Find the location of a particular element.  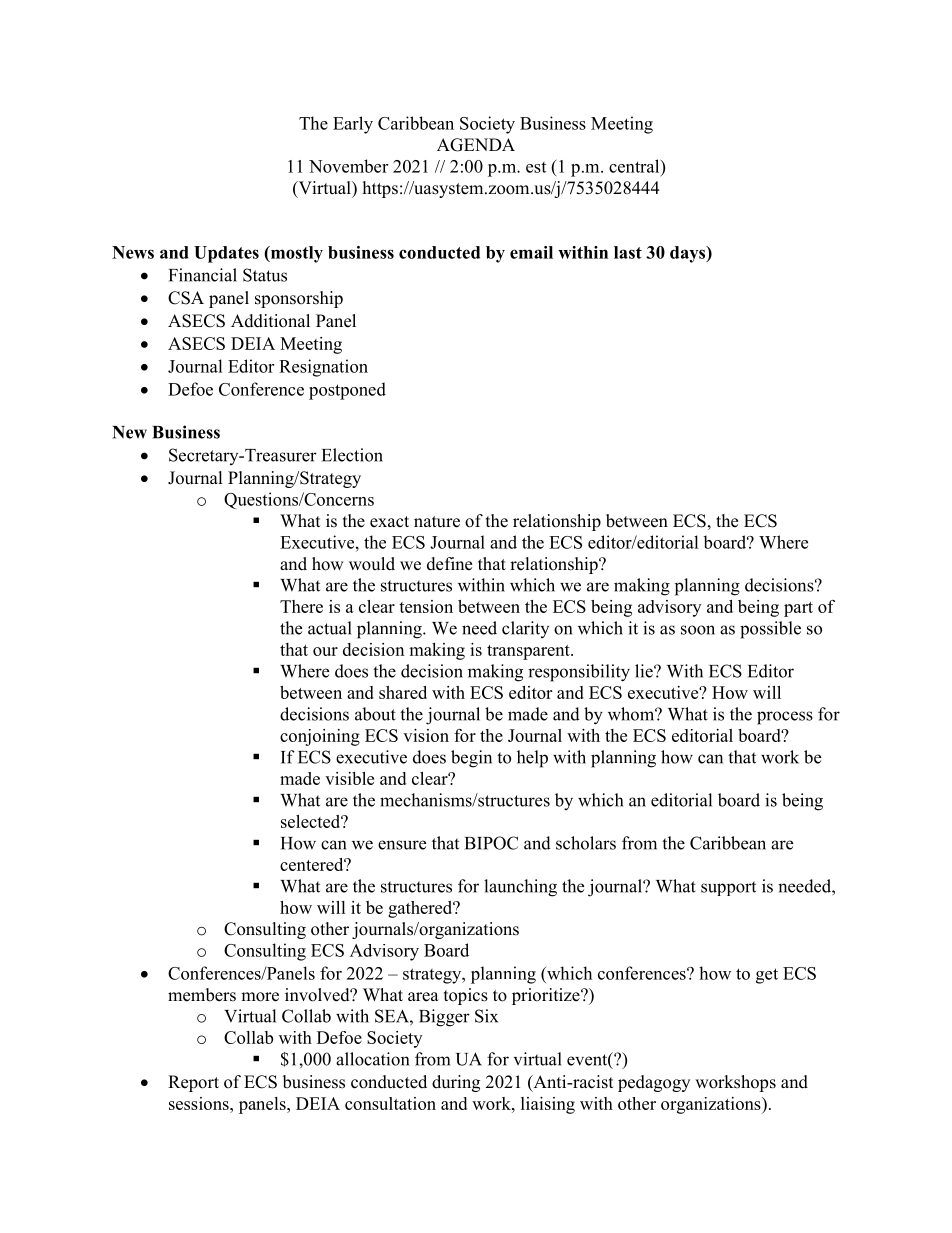

actual is located at coordinates (330, 628).
